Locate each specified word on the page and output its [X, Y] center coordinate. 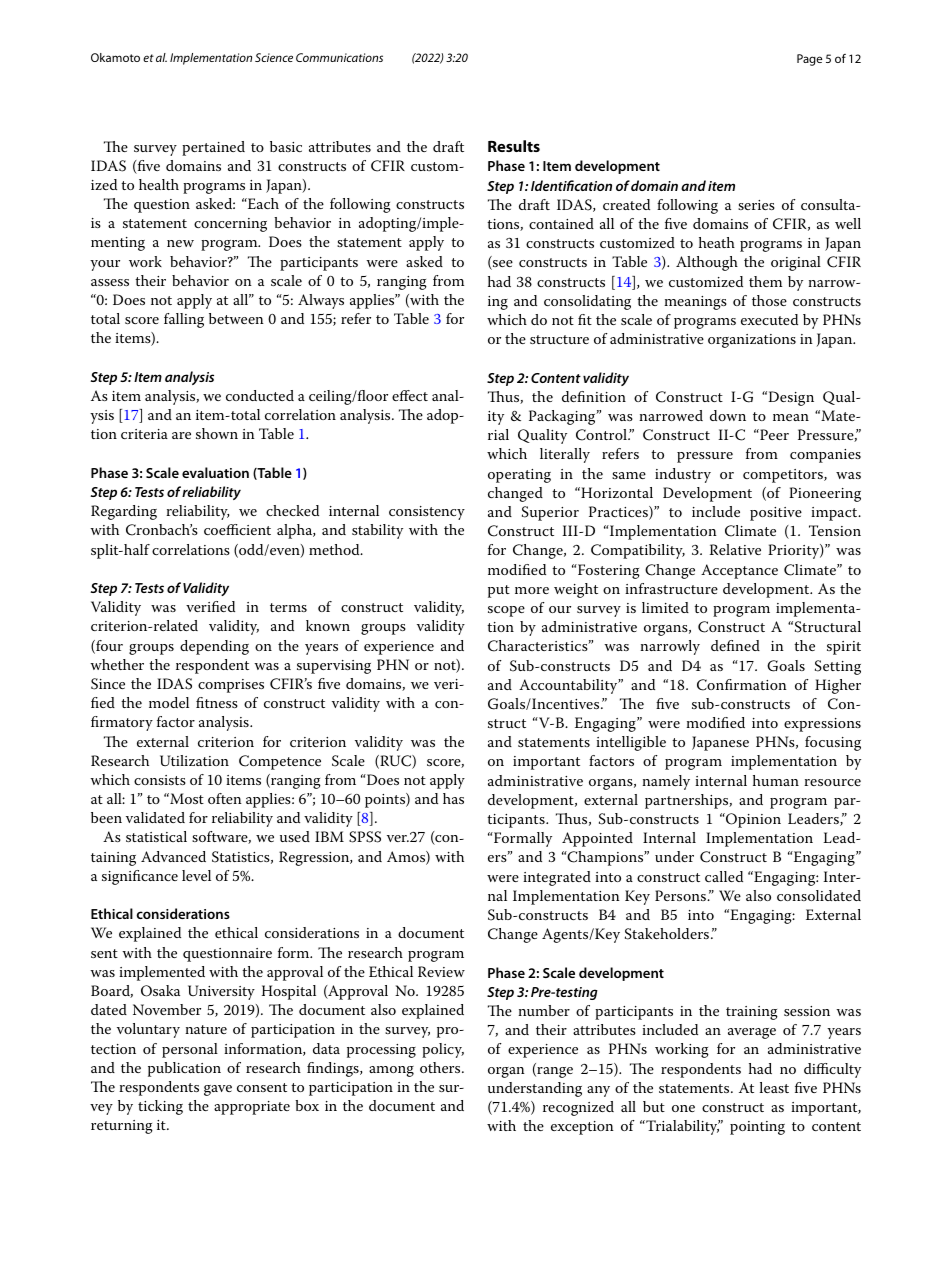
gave [218, 1090]
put [499, 591]
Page [809, 60]
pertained [213, 148]
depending [214, 647]
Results [514, 146]
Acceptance [739, 571]
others [441, 1067]
